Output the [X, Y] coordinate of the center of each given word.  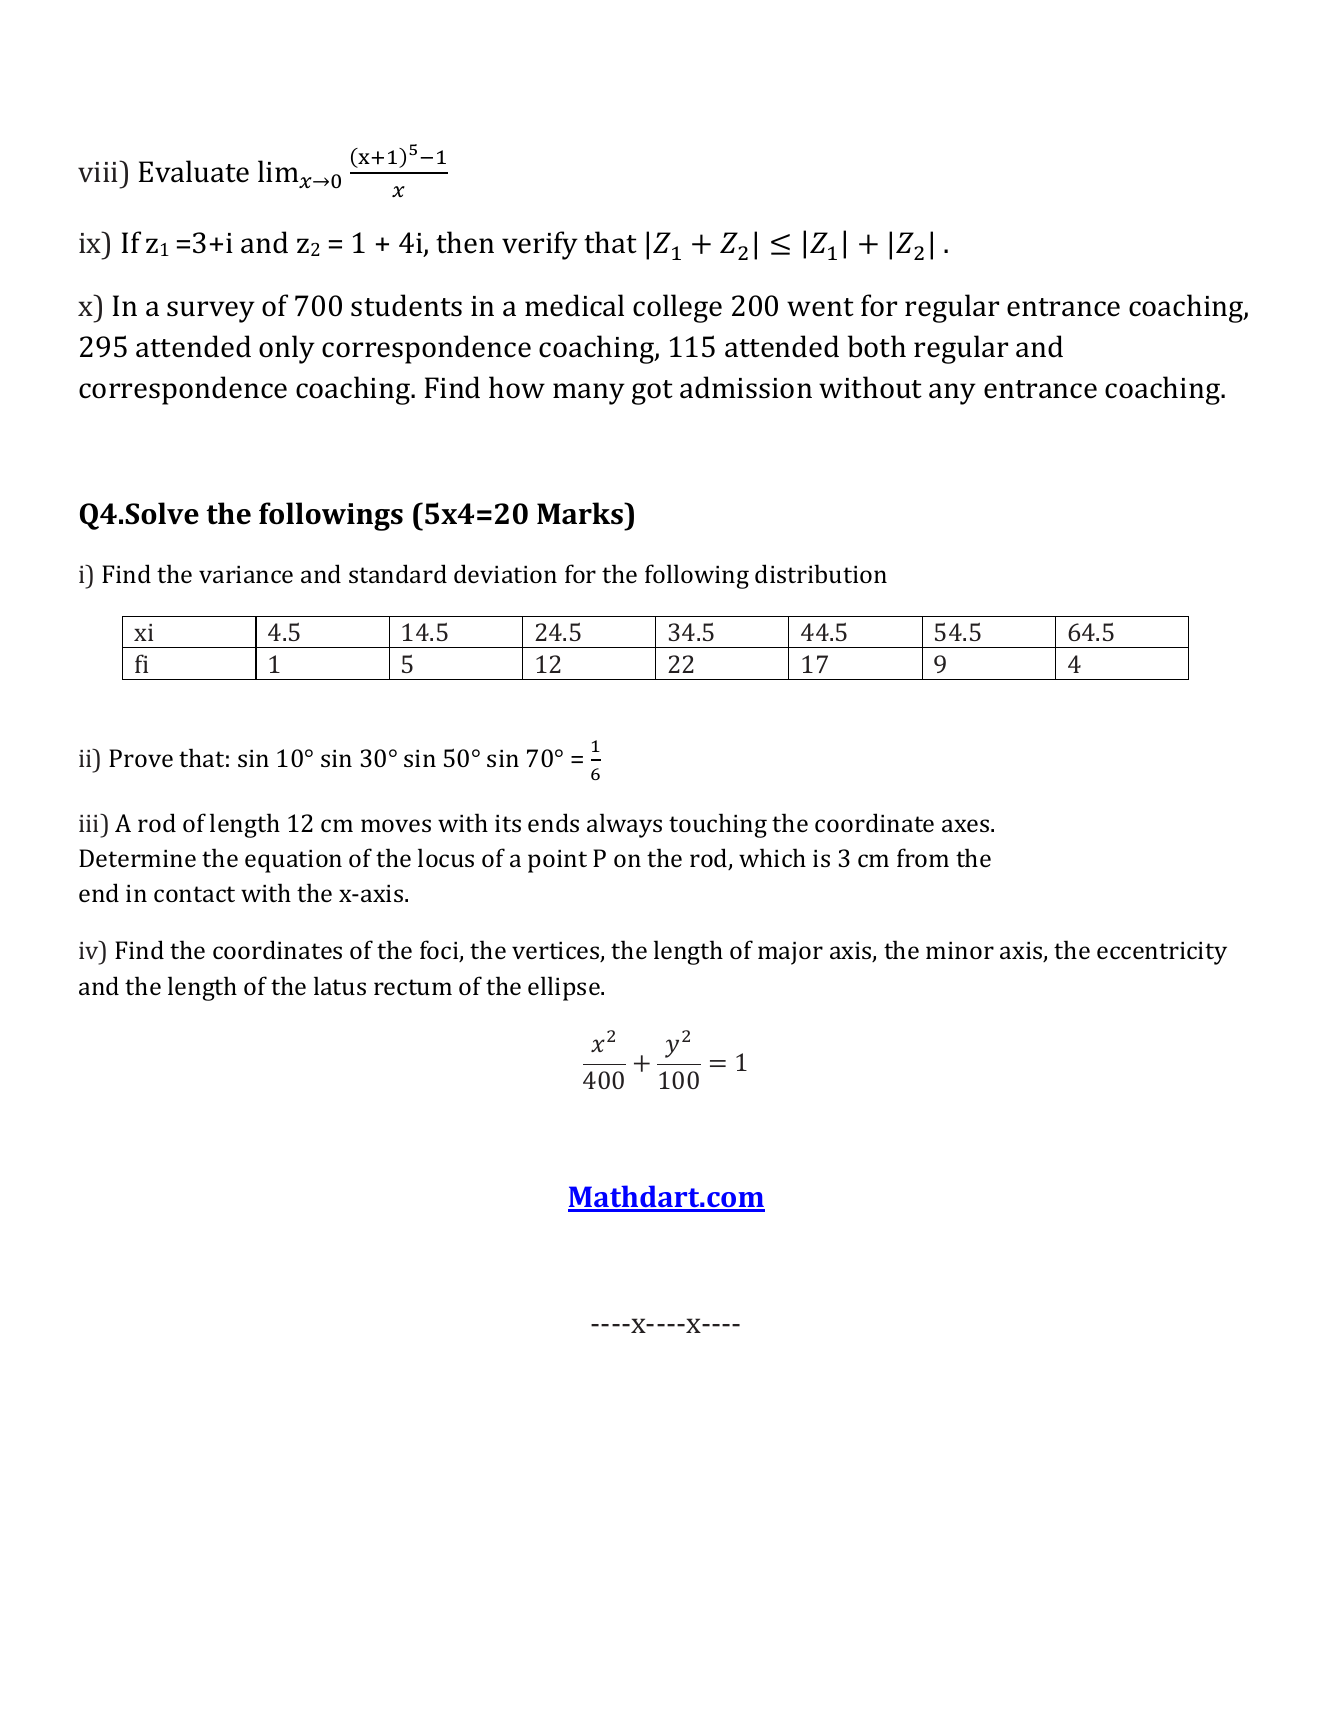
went [820, 307]
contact [194, 894]
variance [246, 574]
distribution [821, 573]
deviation [505, 573]
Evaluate [194, 171]
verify [540, 245]
